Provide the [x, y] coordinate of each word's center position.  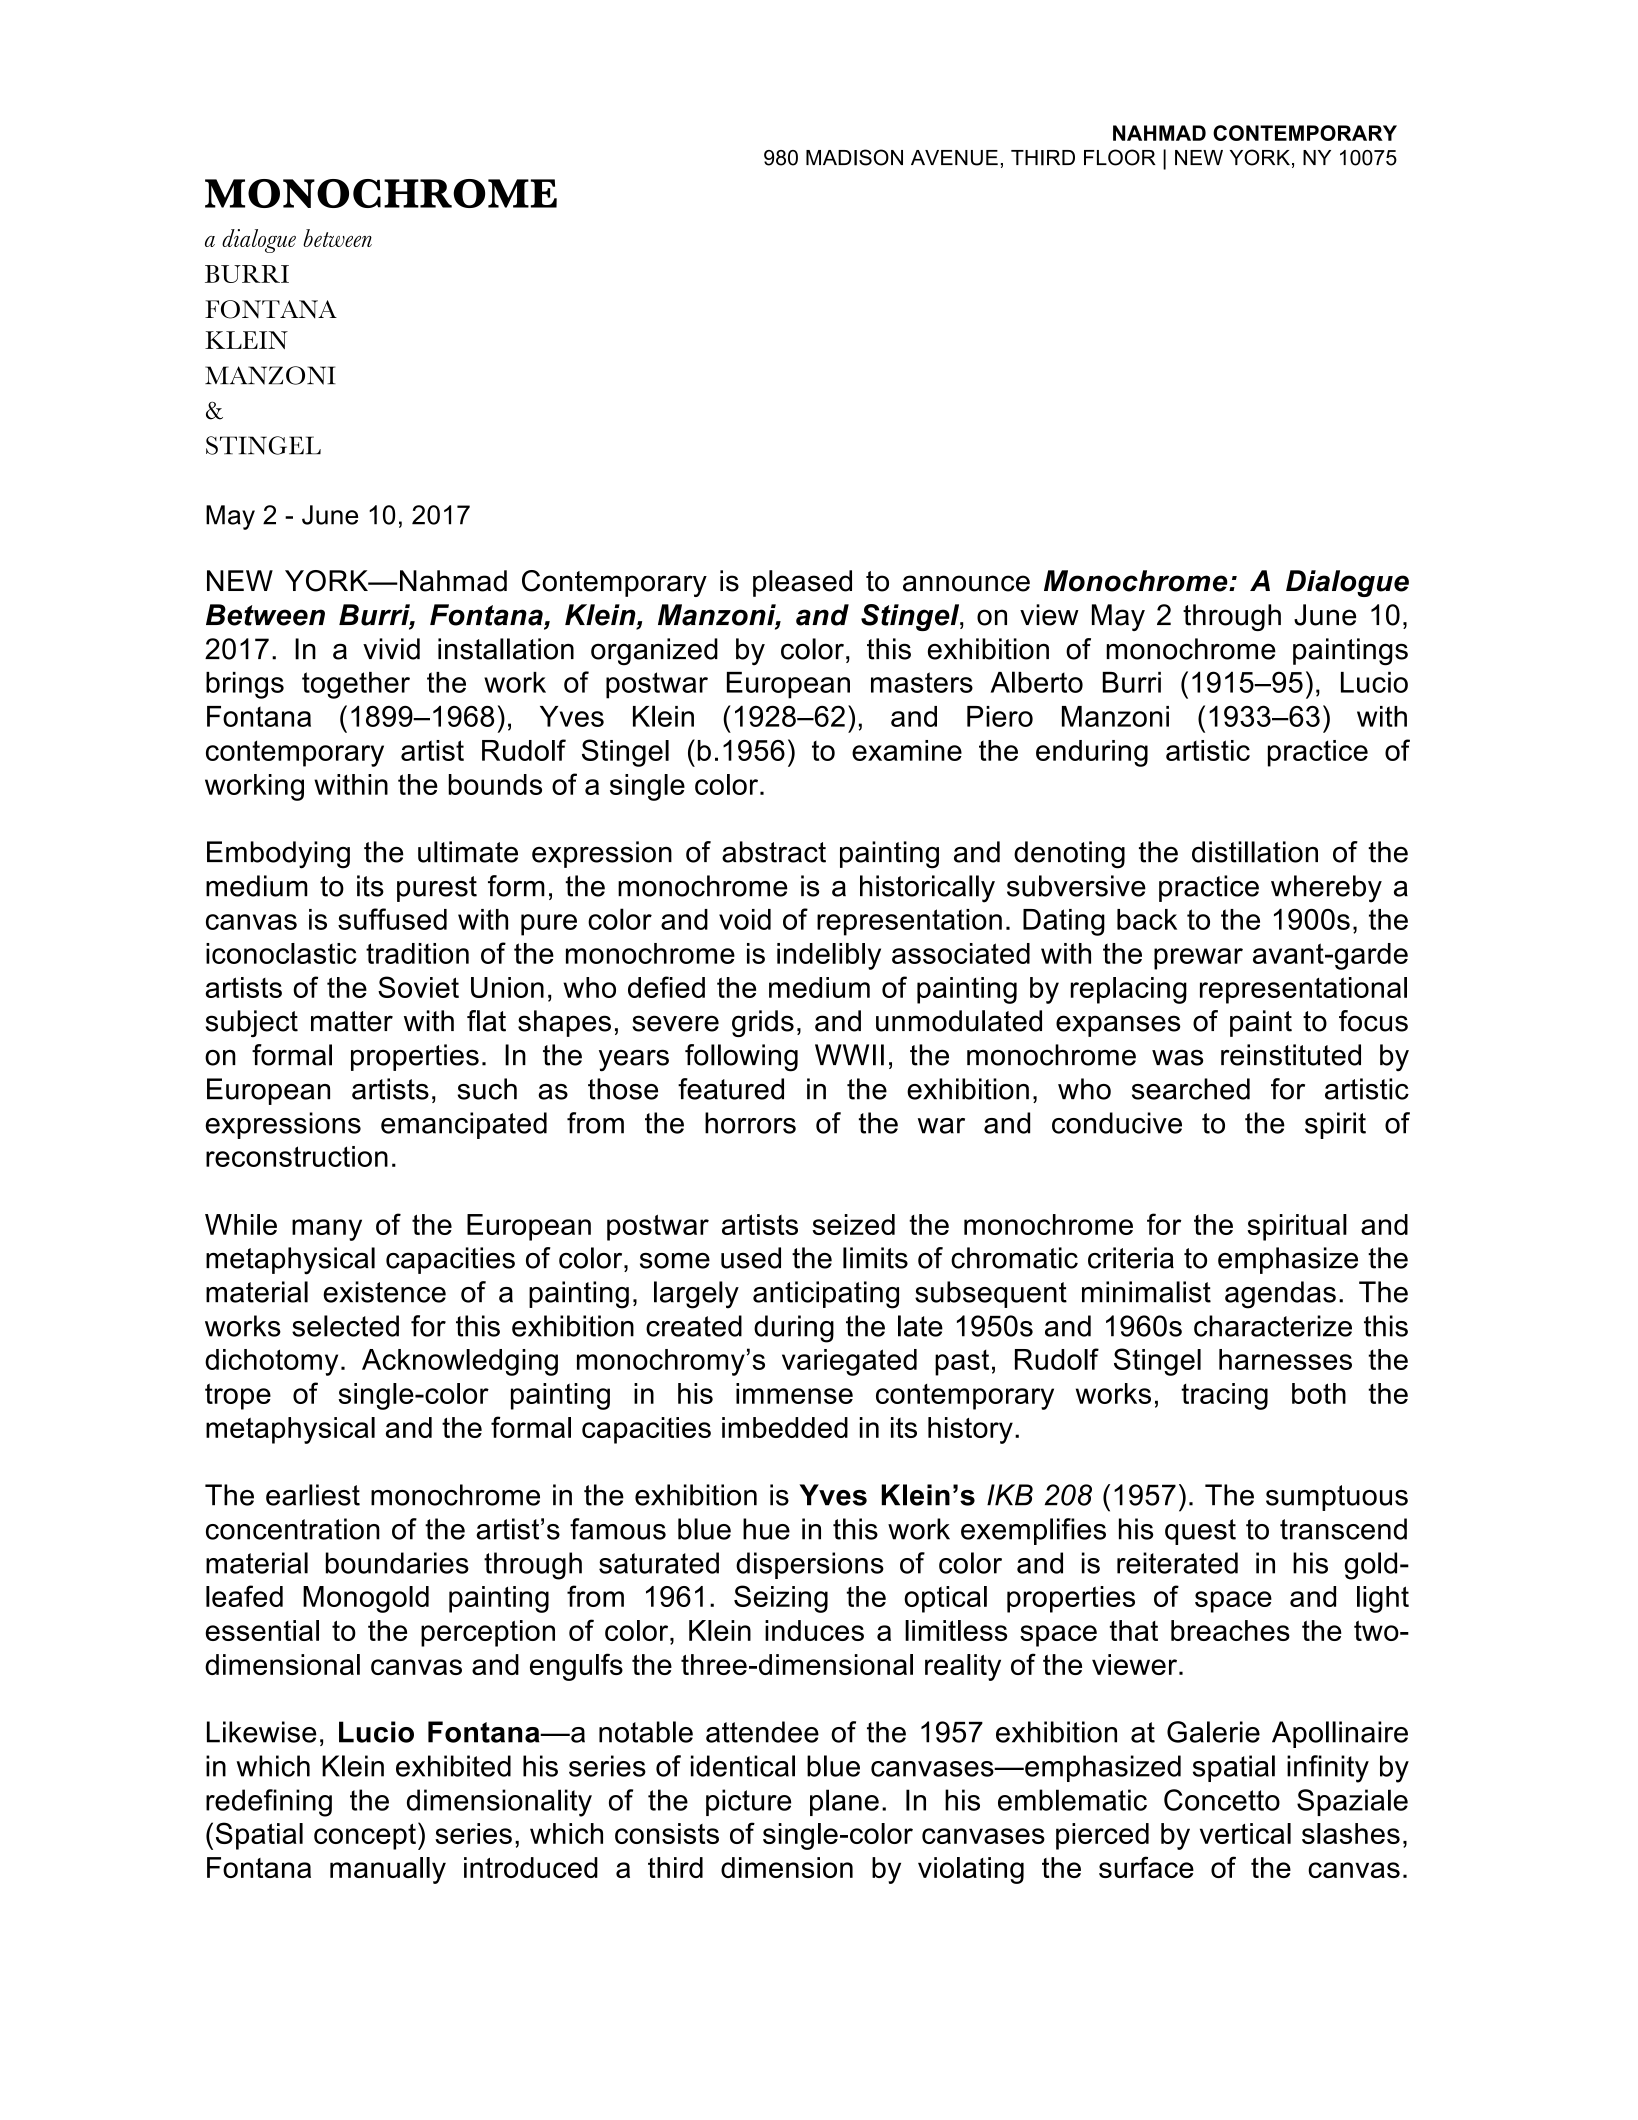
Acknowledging [460, 1362]
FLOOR [1120, 157]
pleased [802, 583]
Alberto [1037, 682]
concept [365, 1837]
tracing [1224, 1396]
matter [352, 1021]
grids [763, 1023]
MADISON [854, 157]
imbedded [785, 1427]
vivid [391, 649]
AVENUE [954, 158]
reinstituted [1291, 1055]
